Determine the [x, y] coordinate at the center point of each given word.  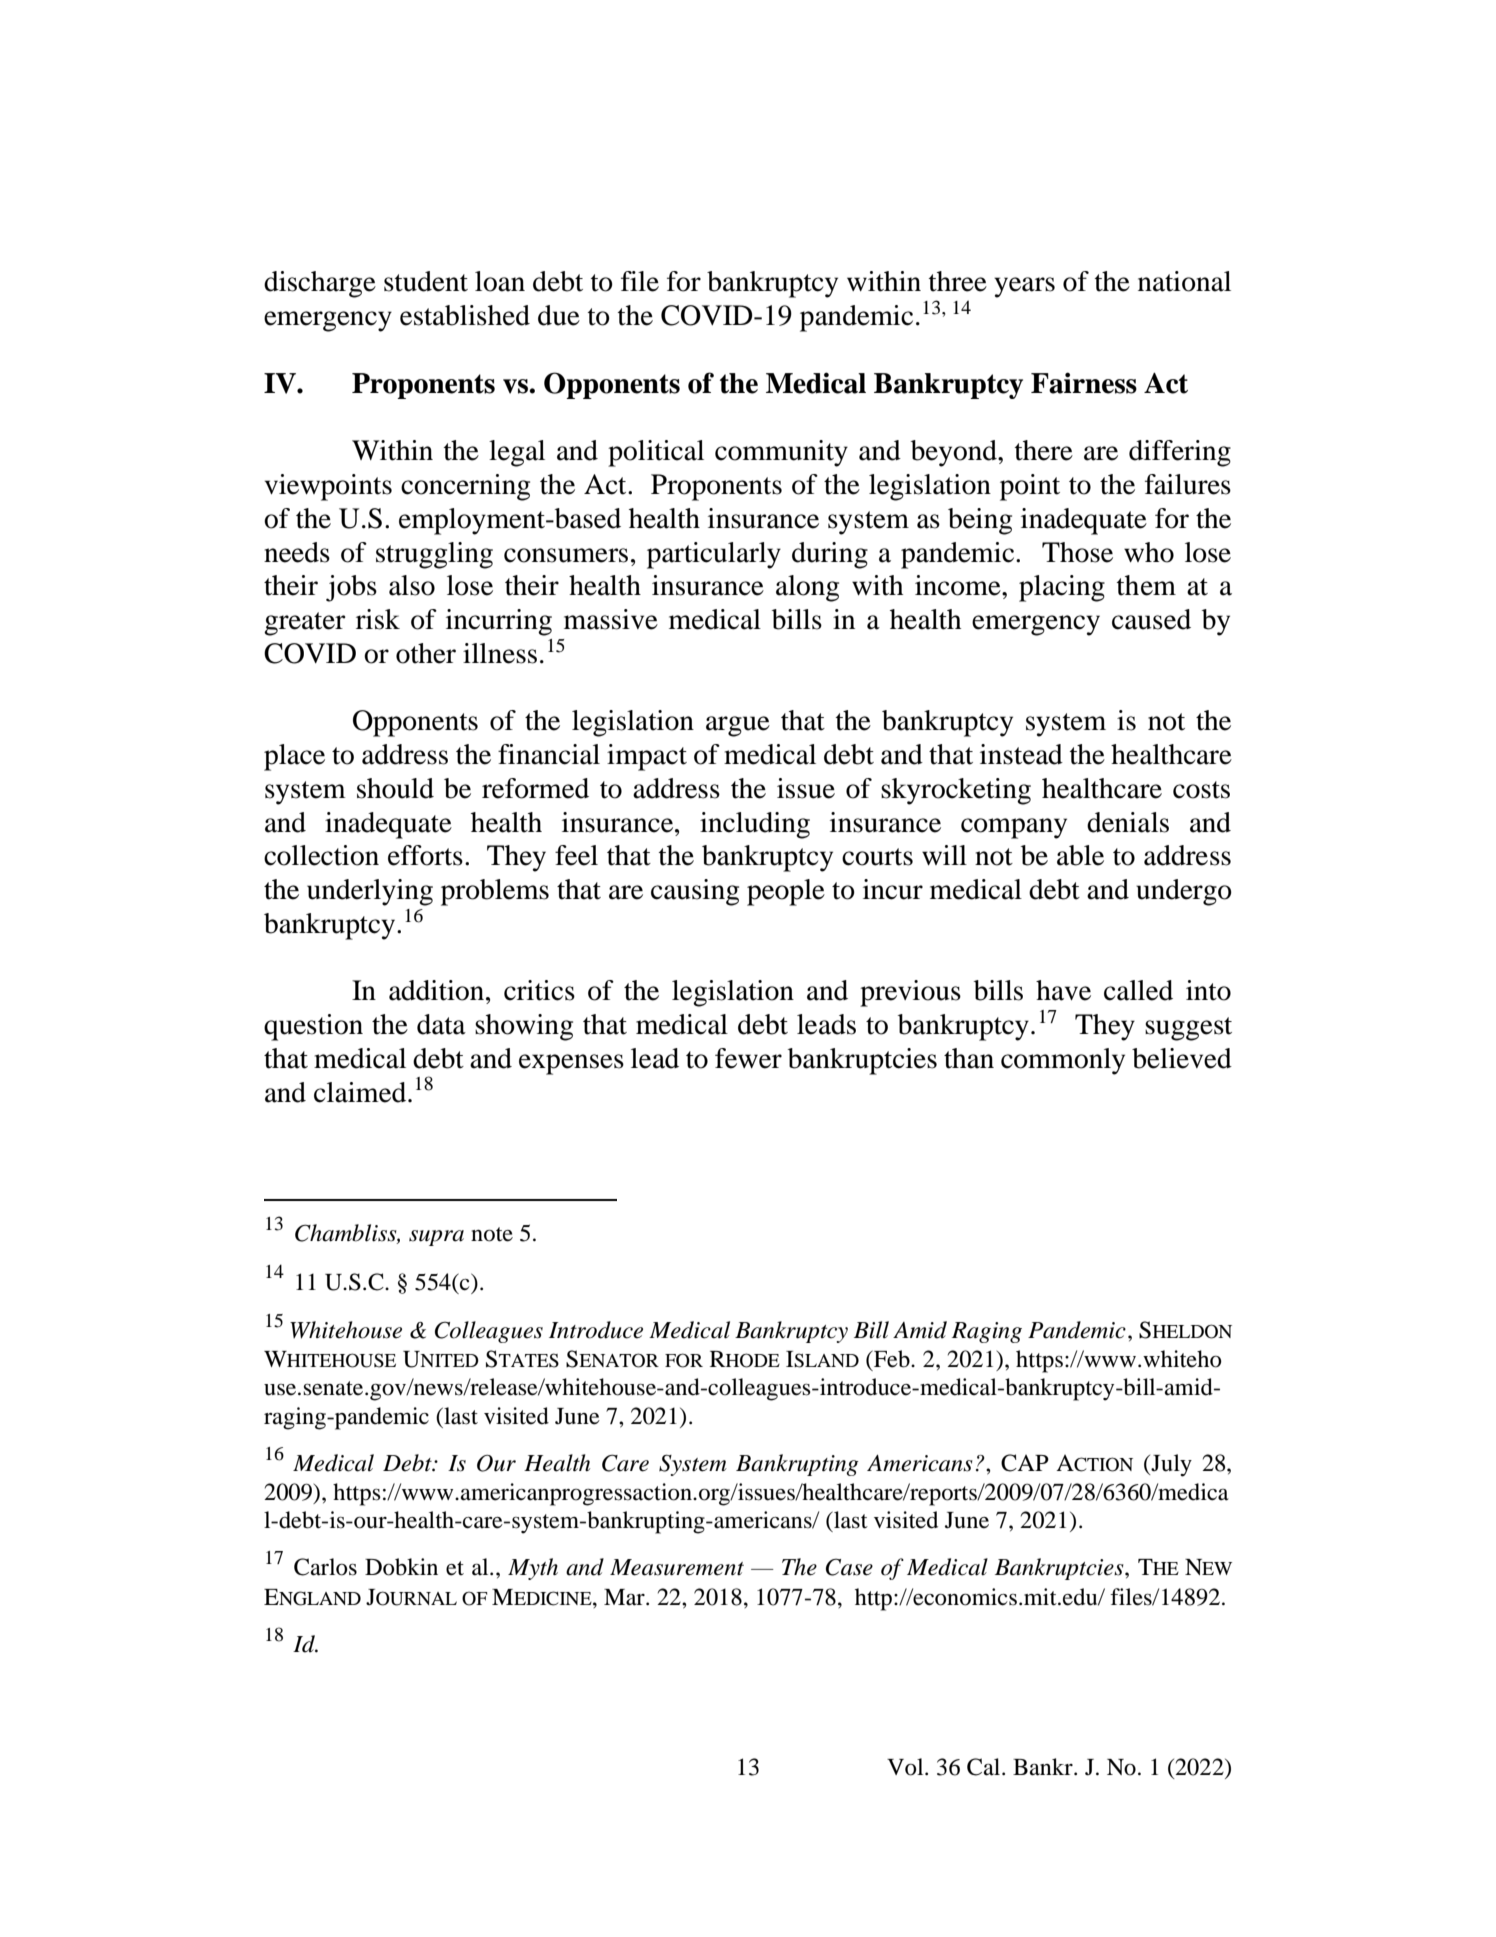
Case [849, 1567]
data [441, 1024]
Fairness [1084, 383]
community [781, 453]
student [426, 281]
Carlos [325, 1567]
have [1063, 990]
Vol [906, 1767]
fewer [748, 1058]
